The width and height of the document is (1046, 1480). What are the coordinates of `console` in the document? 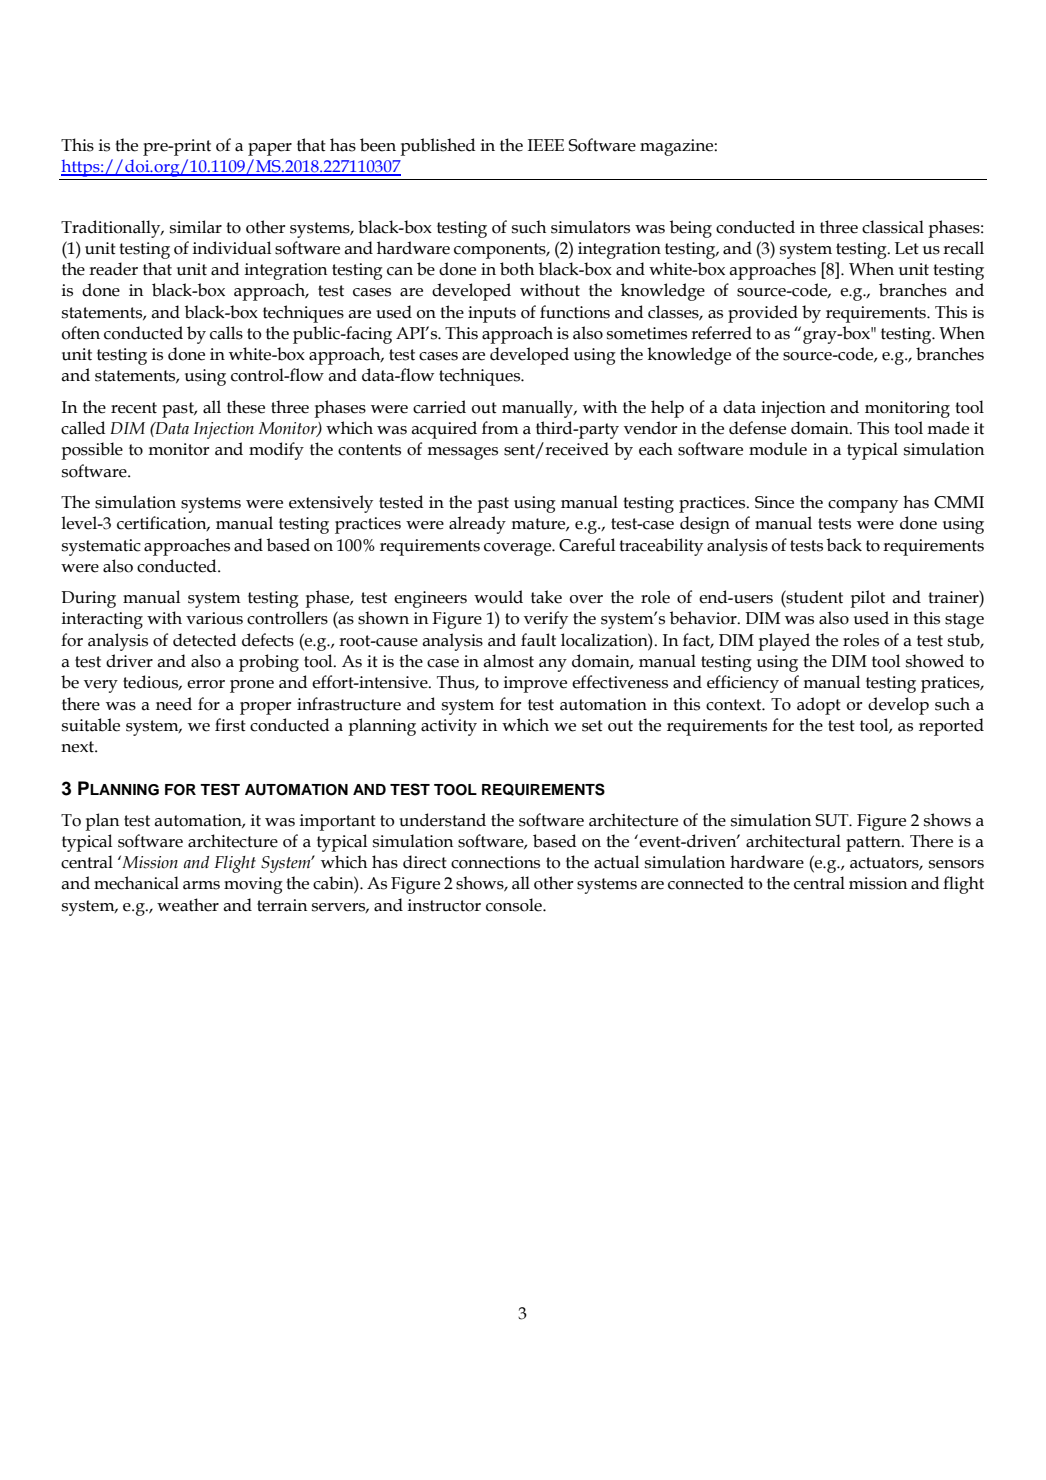 It's located at (515, 905).
